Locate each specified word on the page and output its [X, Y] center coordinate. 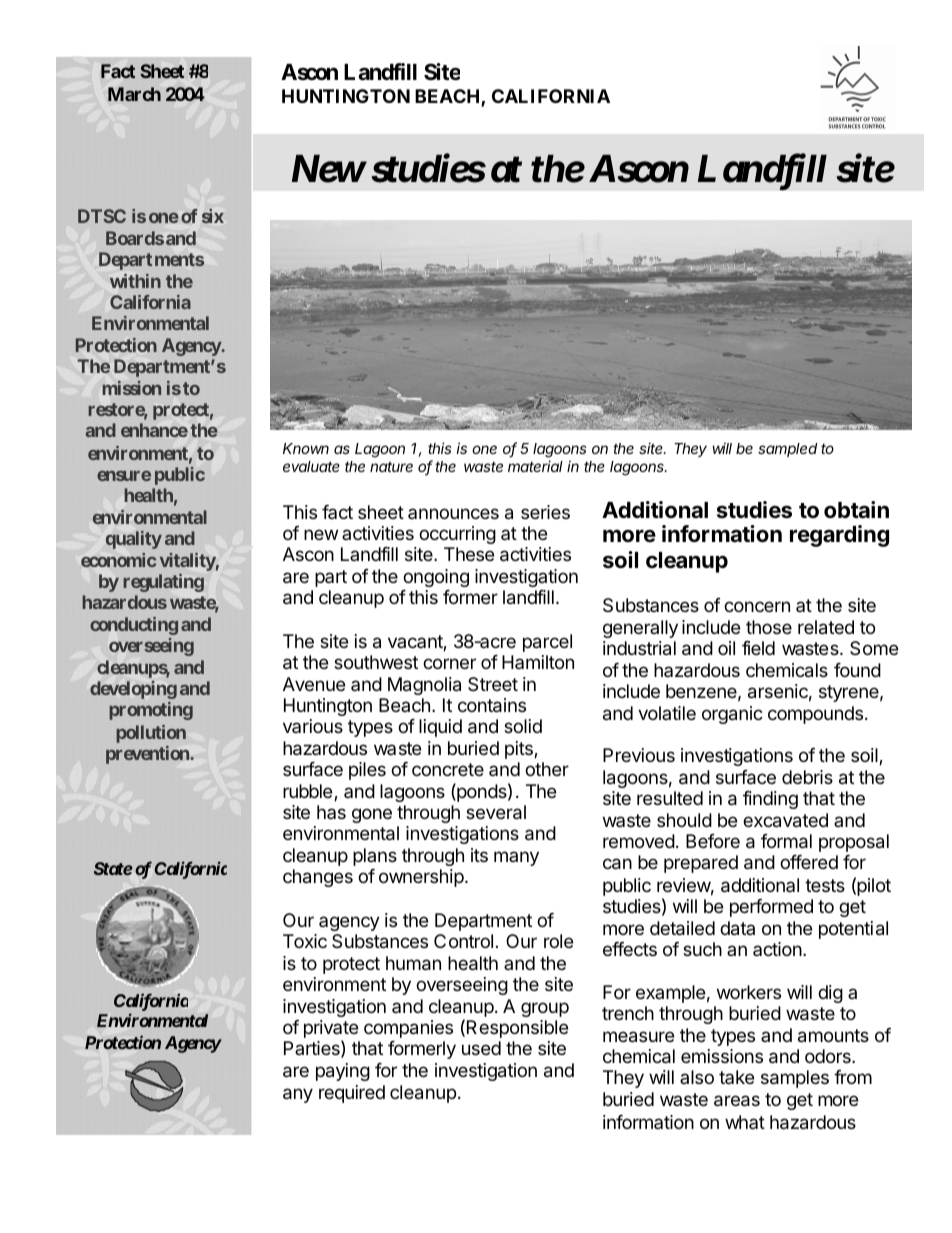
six [213, 216]
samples [795, 1079]
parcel [547, 643]
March [134, 94]
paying [343, 1072]
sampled [787, 450]
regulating [163, 583]
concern [757, 606]
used [481, 1048]
